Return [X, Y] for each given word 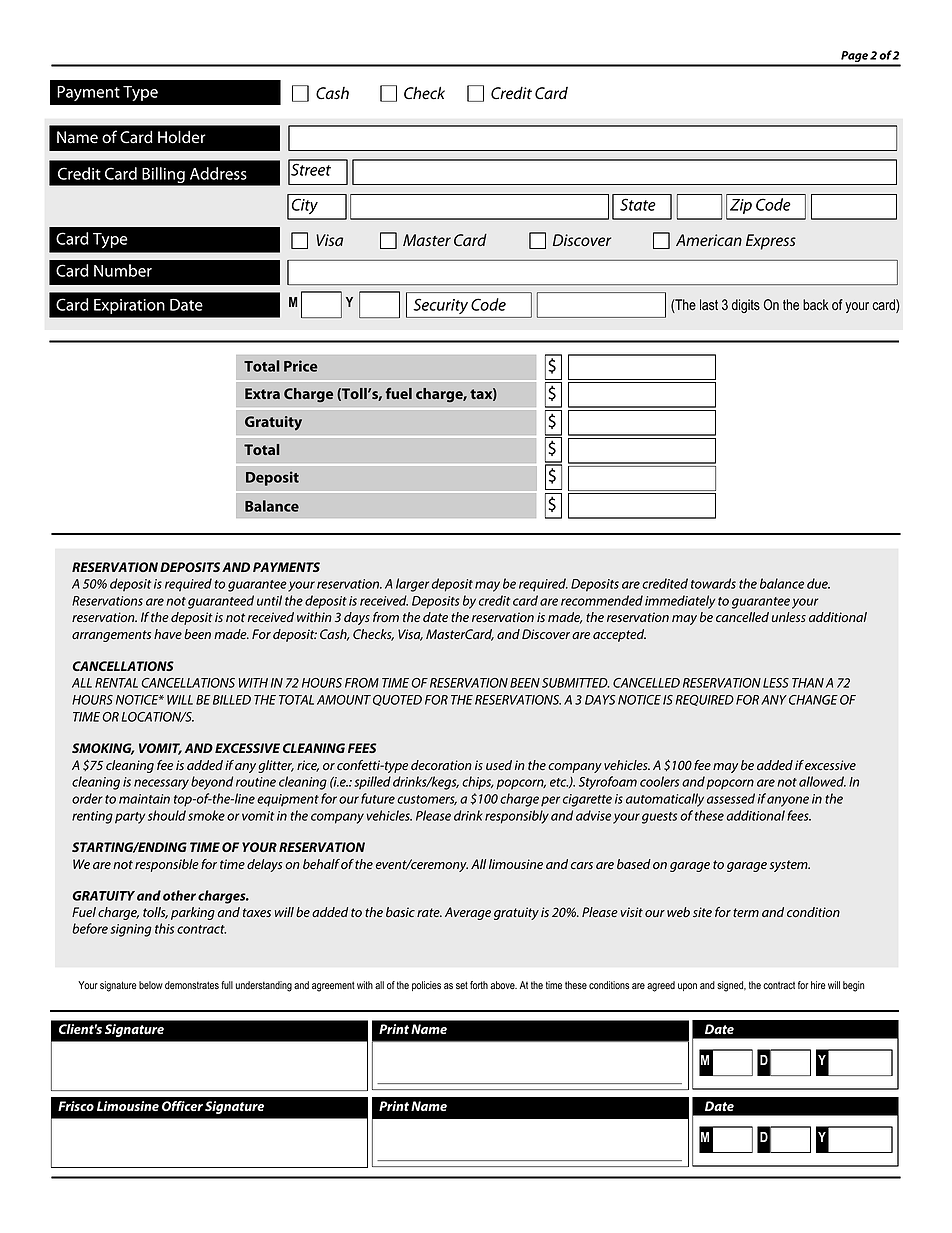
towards [713, 583]
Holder [182, 137]
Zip [741, 206]
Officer [182, 1106]
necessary [161, 784]
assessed [731, 798]
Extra [262, 393]
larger [412, 585]
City [305, 206]
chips [478, 783]
